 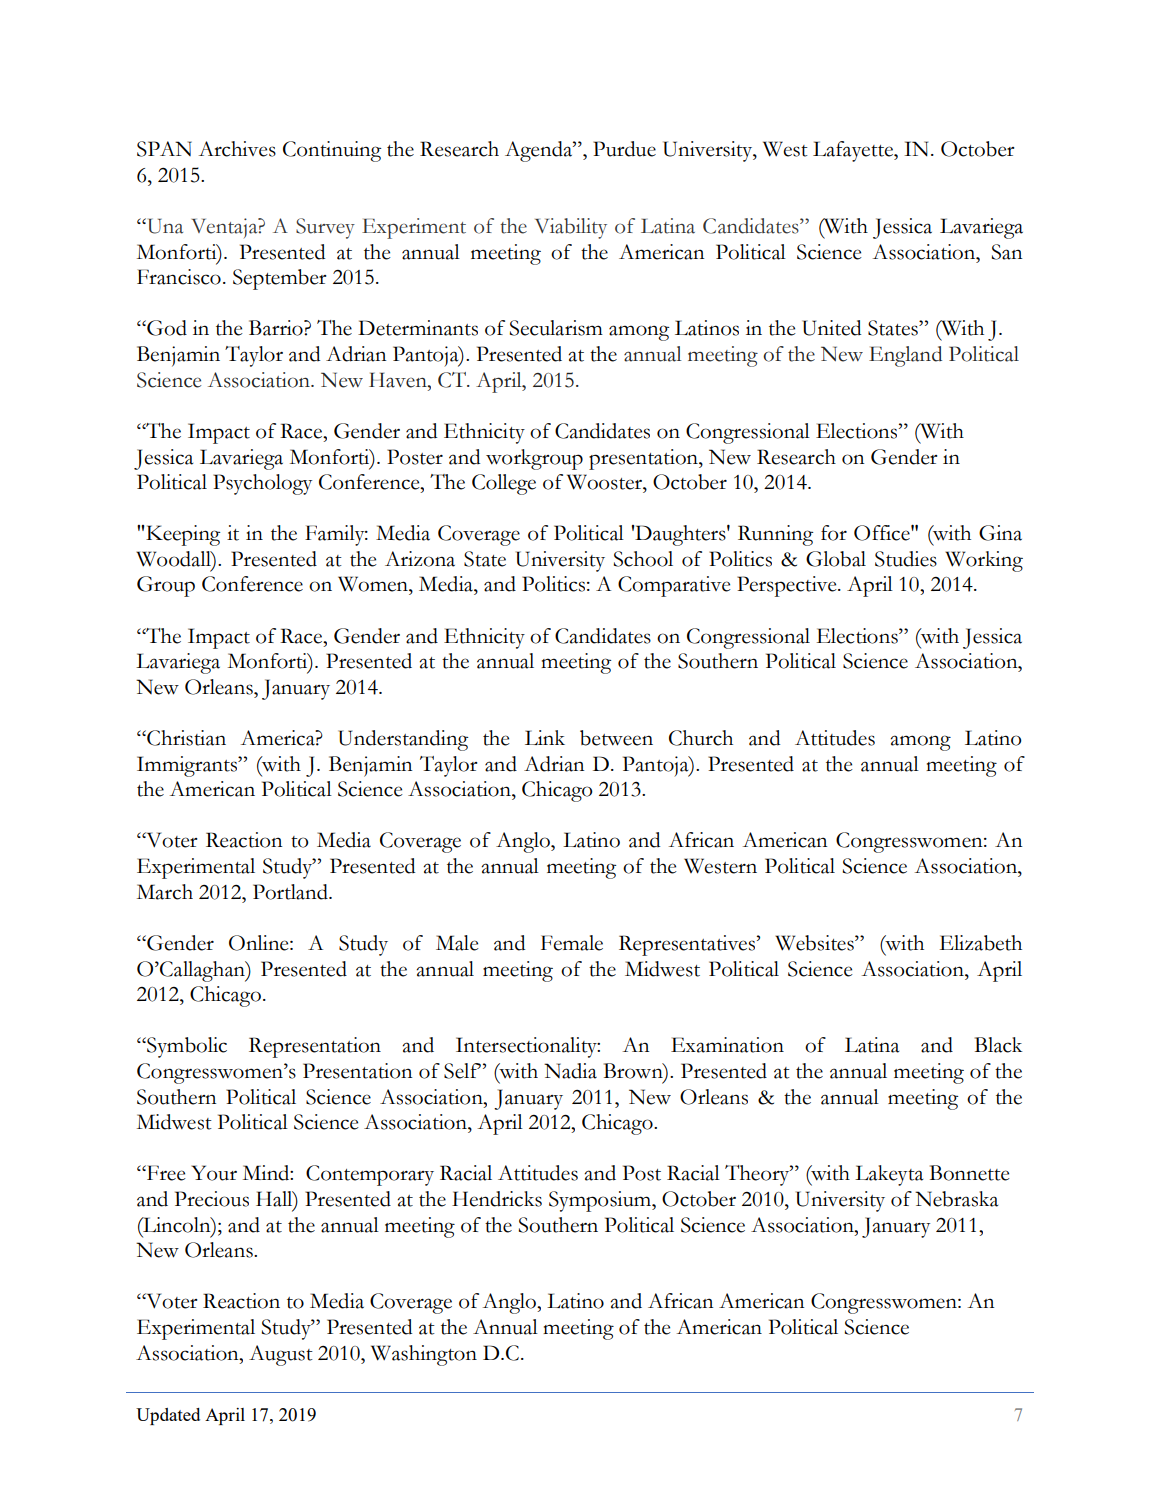 I want to click on San, so click(x=1006, y=252).
